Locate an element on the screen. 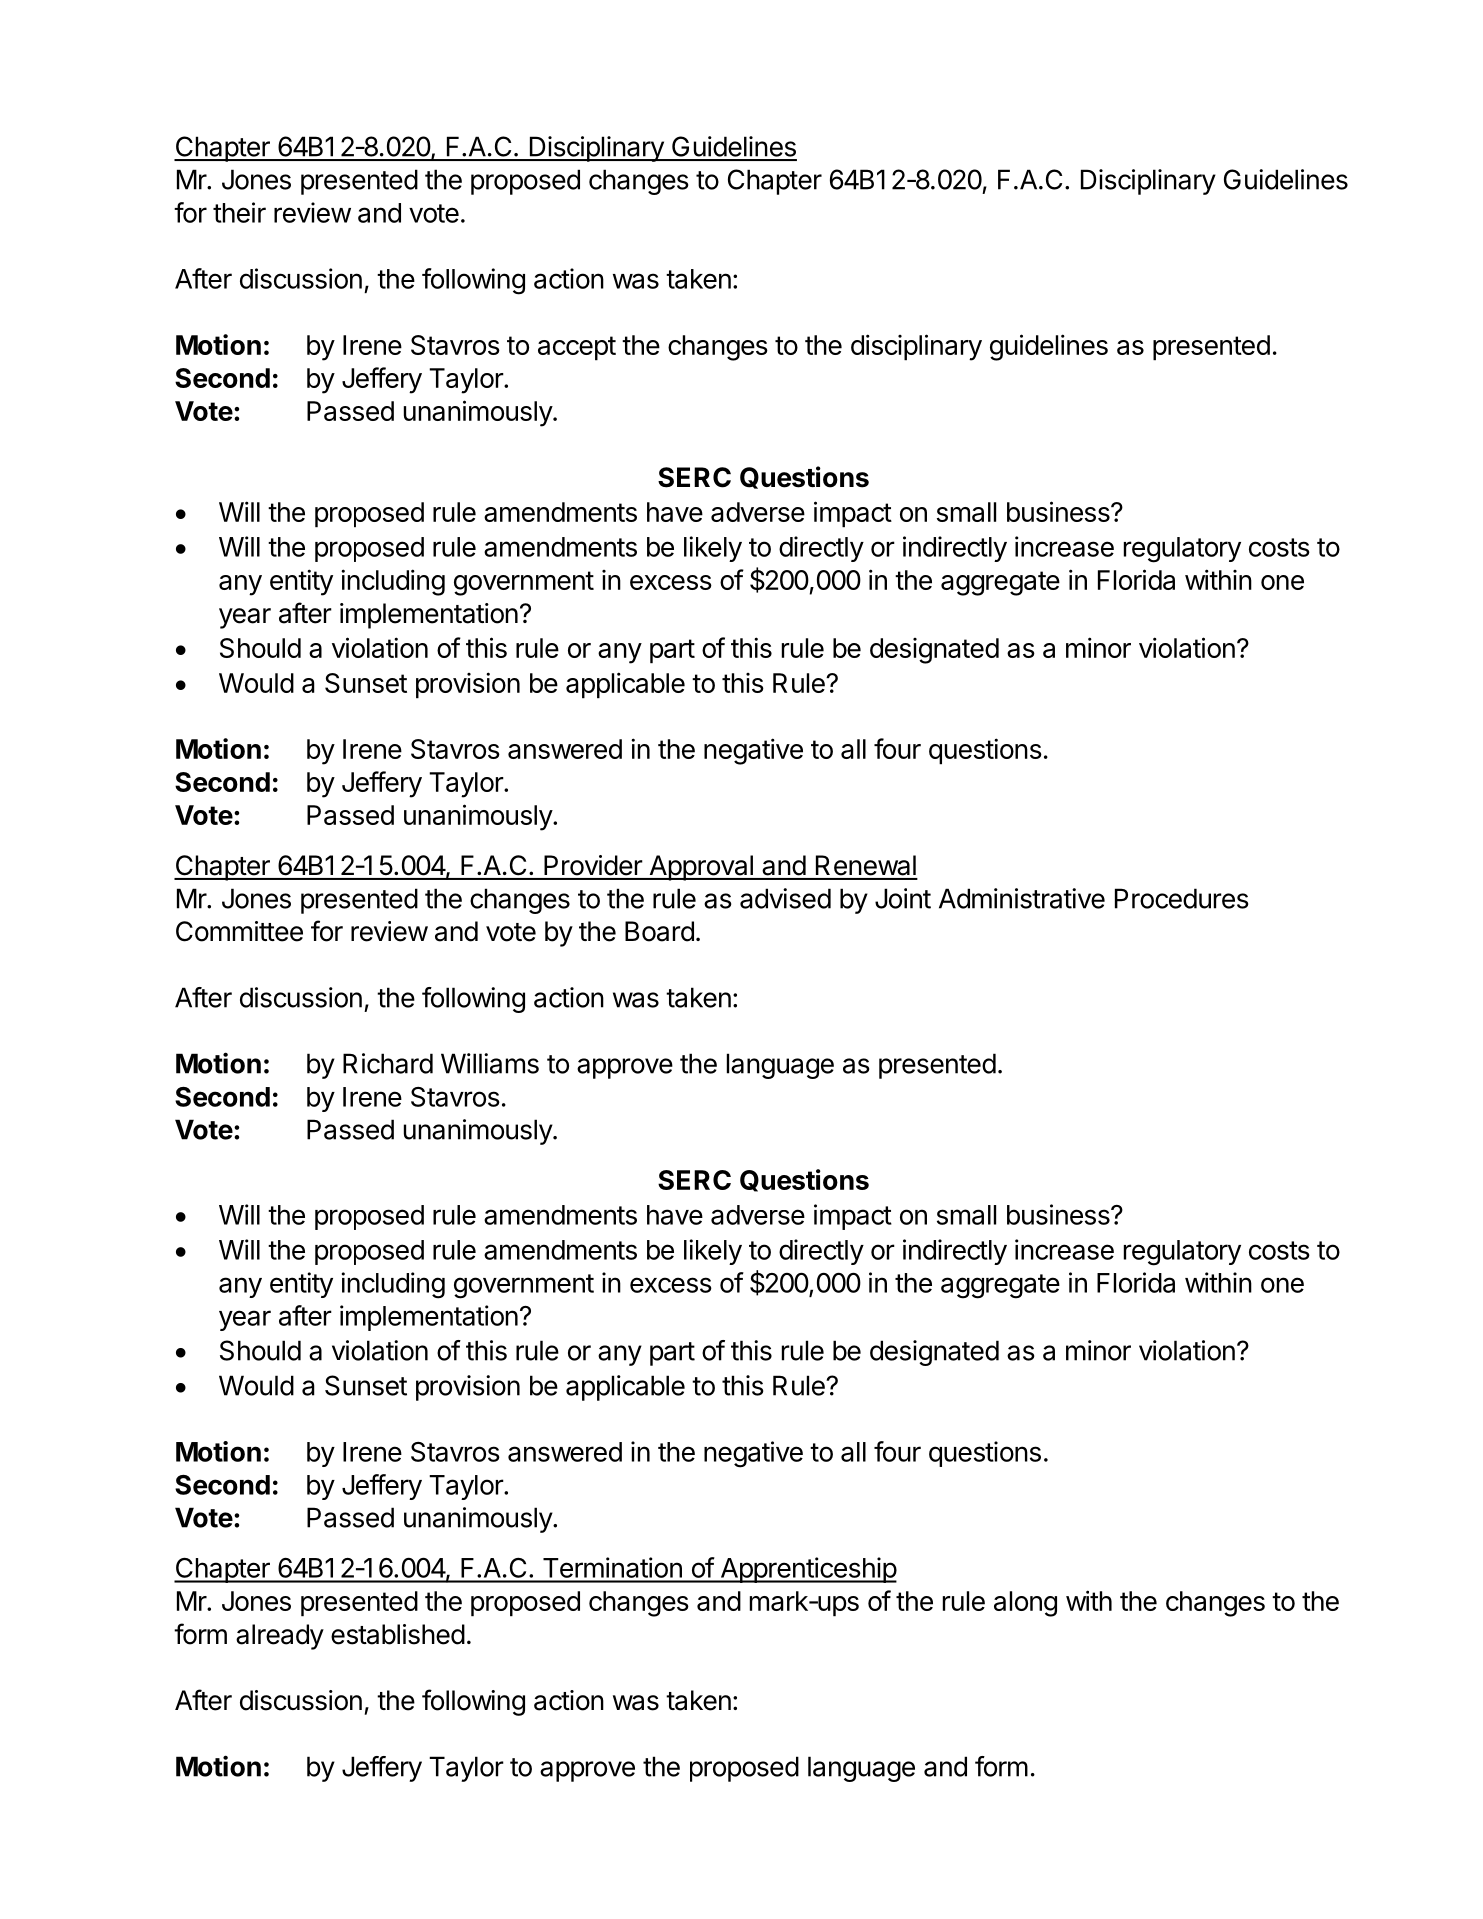  Apprenticeship is located at coordinates (807, 1570).
